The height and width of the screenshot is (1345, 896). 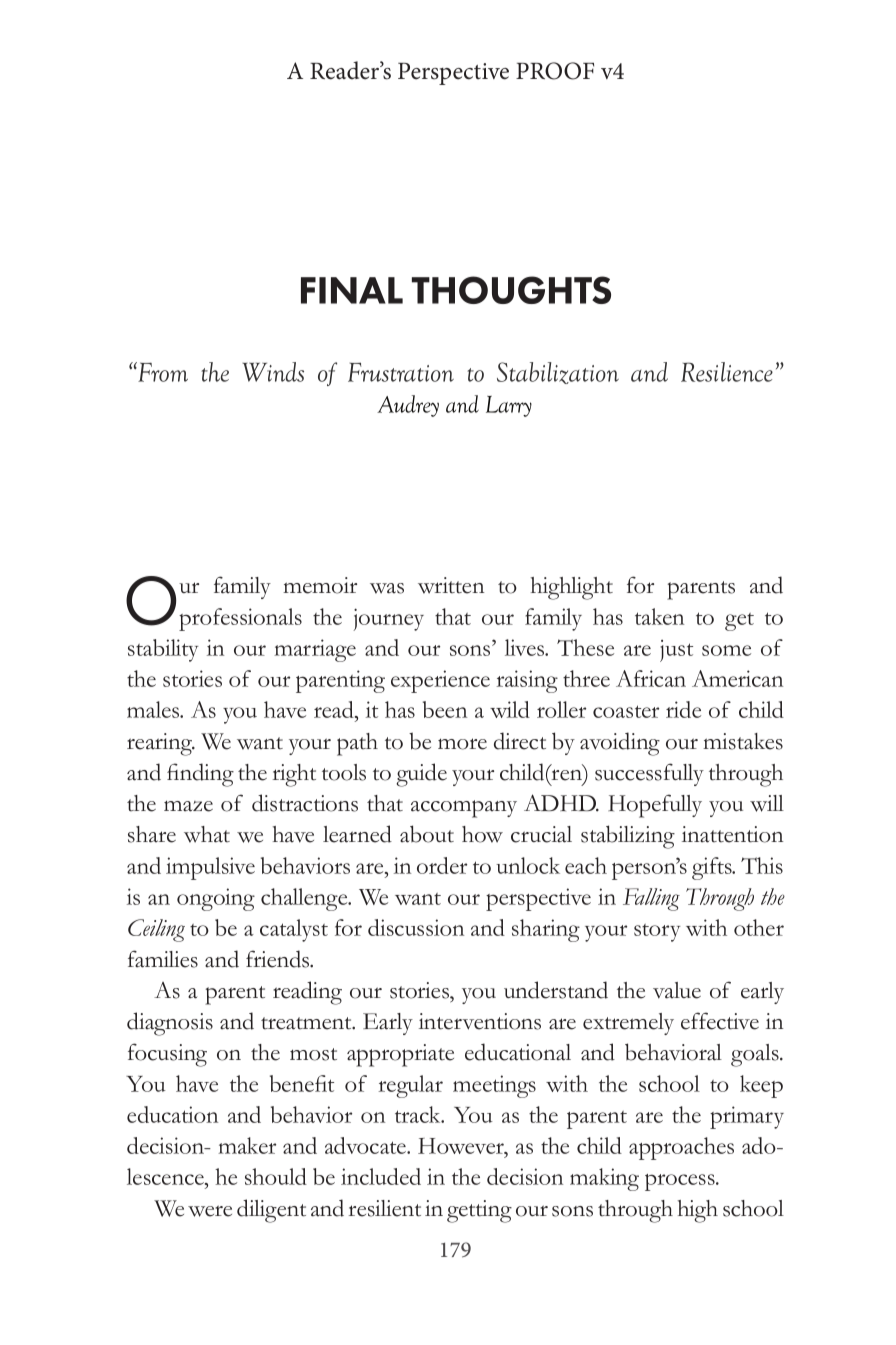 I want to click on THOUGHTS, so click(x=511, y=290).
